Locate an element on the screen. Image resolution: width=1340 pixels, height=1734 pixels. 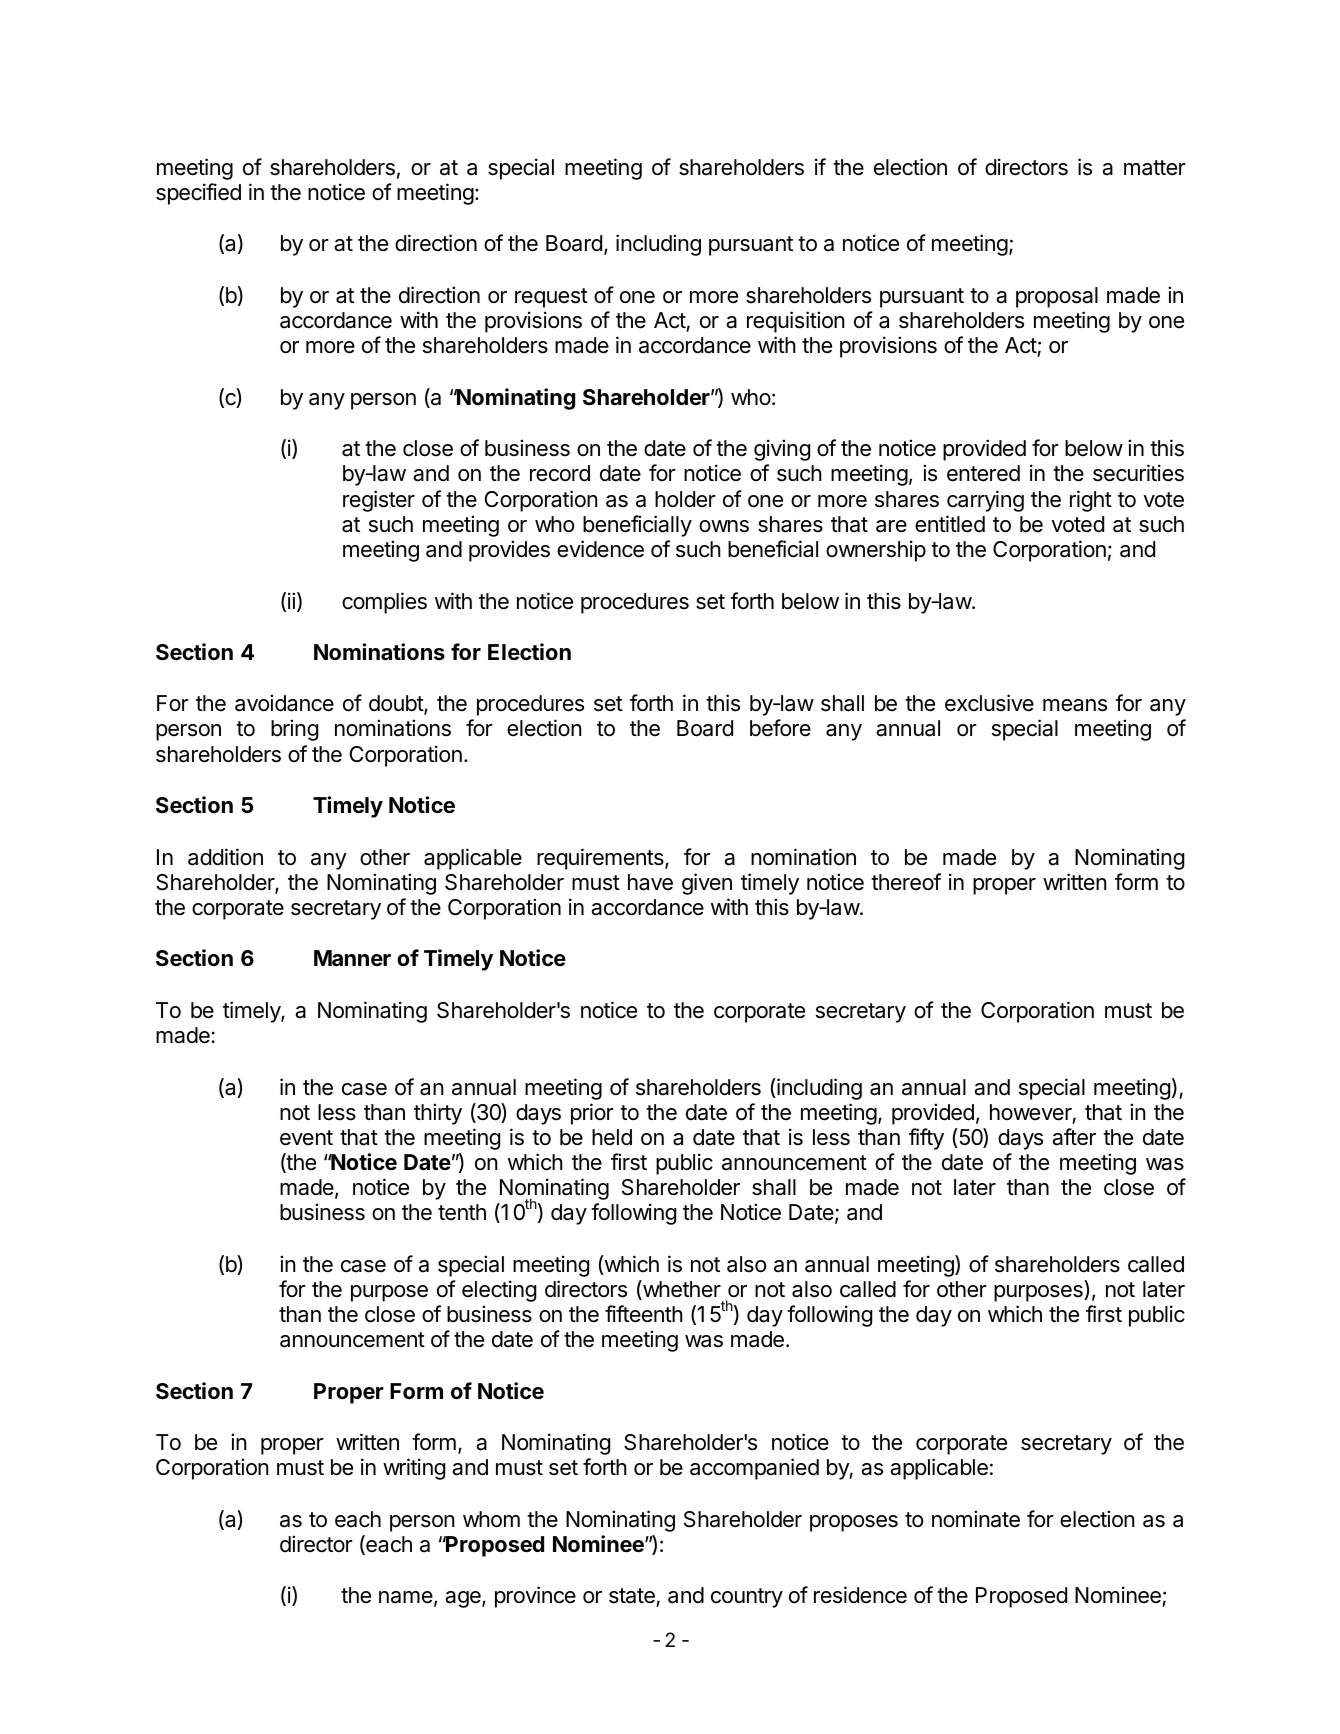
writing is located at coordinates (414, 1469).
